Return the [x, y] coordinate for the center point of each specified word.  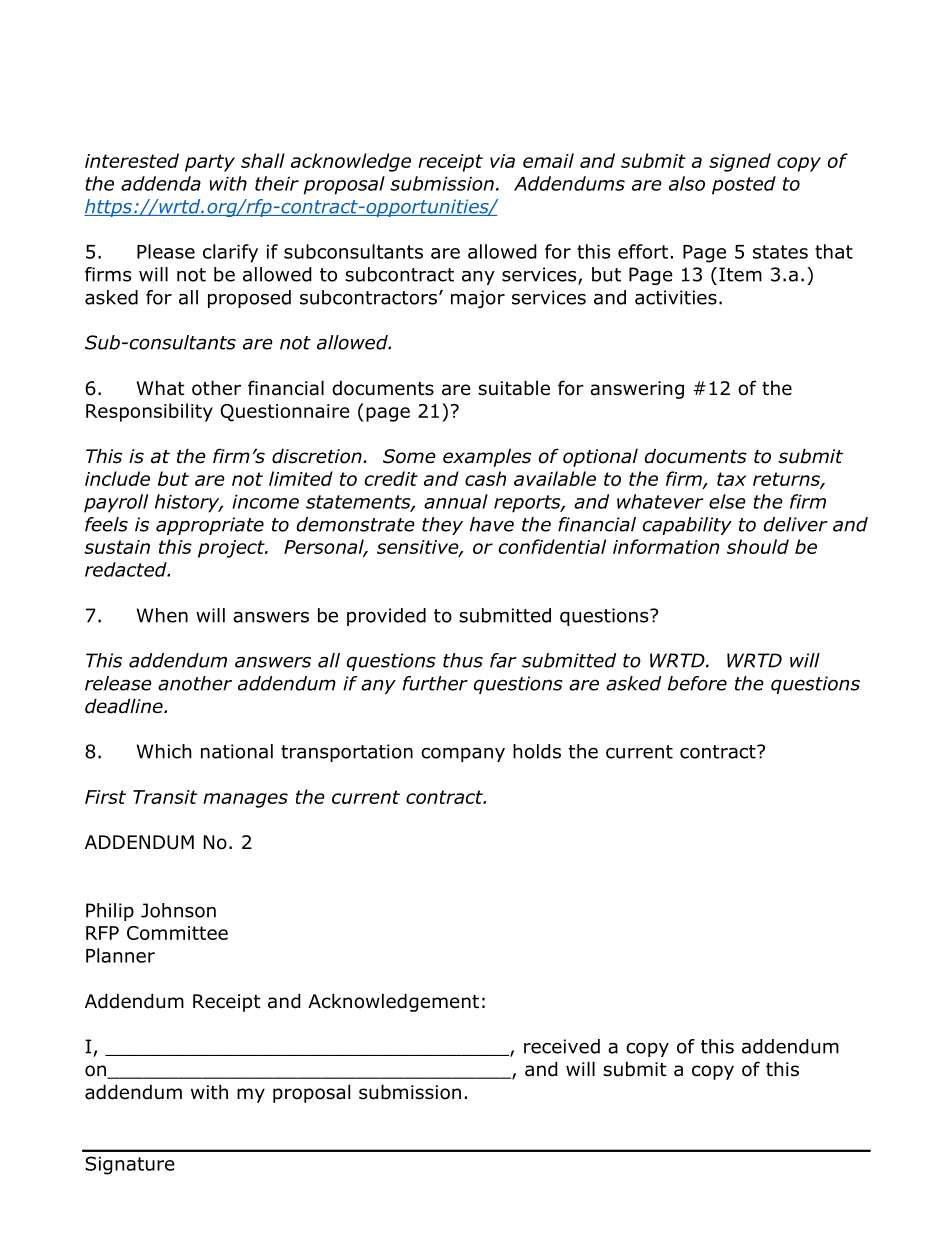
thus [463, 660]
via [502, 161]
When [162, 615]
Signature [130, 1165]
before [697, 683]
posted [744, 185]
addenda [161, 183]
